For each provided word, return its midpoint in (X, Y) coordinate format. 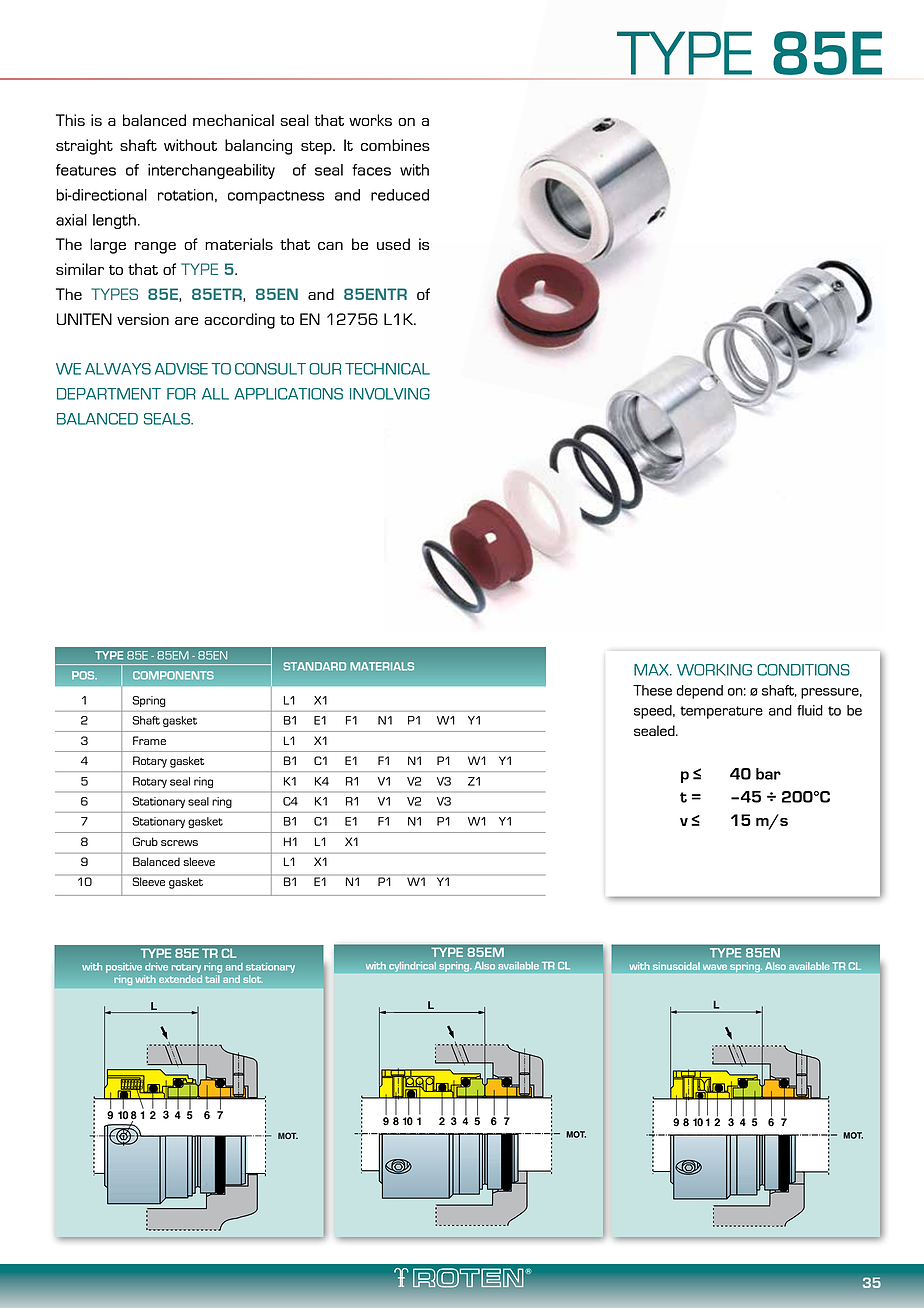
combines (395, 145)
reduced (400, 195)
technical (387, 369)
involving (390, 394)
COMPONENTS (173, 675)
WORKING (714, 670)
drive (156, 967)
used (393, 244)
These (652, 690)
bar (768, 774)
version (143, 319)
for (181, 394)
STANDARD (314, 666)
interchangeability (211, 171)
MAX (652, 670)
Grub (145, 841)
